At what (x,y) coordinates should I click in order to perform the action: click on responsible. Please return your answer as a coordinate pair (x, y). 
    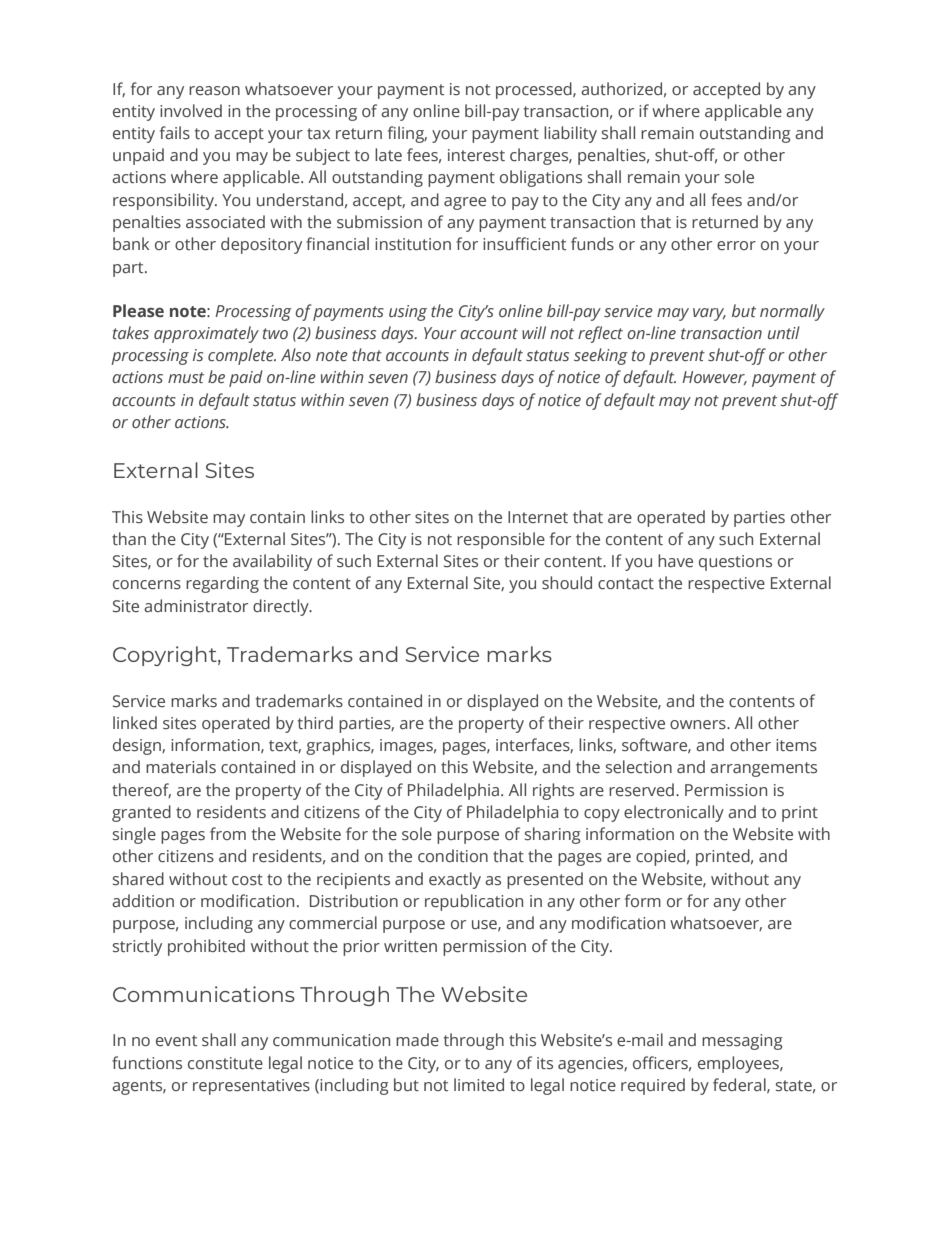
    Looking at the image, I should click on (501, 540).
